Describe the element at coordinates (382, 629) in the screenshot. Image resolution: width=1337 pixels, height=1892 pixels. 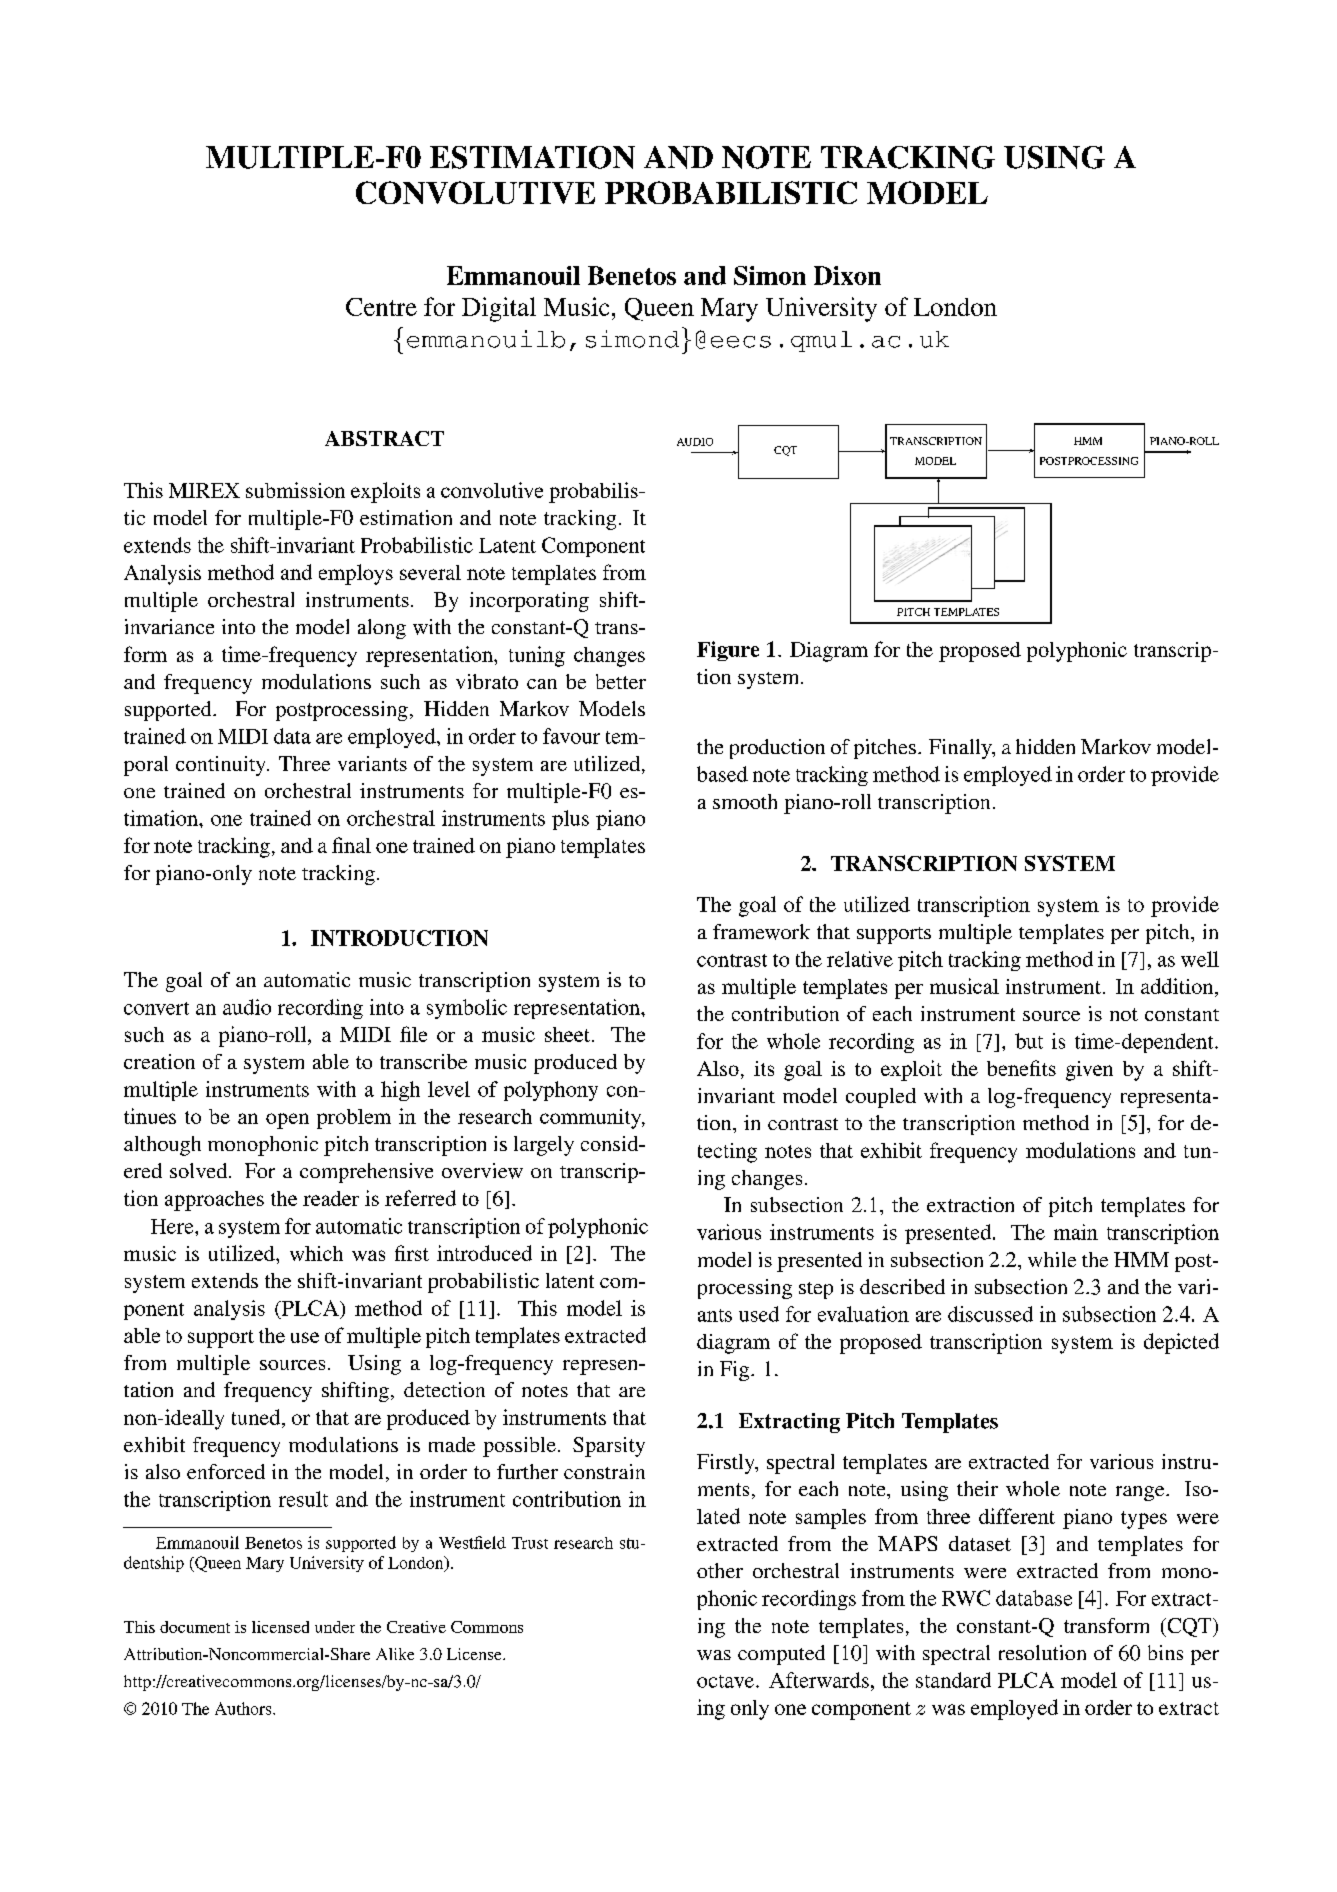
I see `along` at that location.
